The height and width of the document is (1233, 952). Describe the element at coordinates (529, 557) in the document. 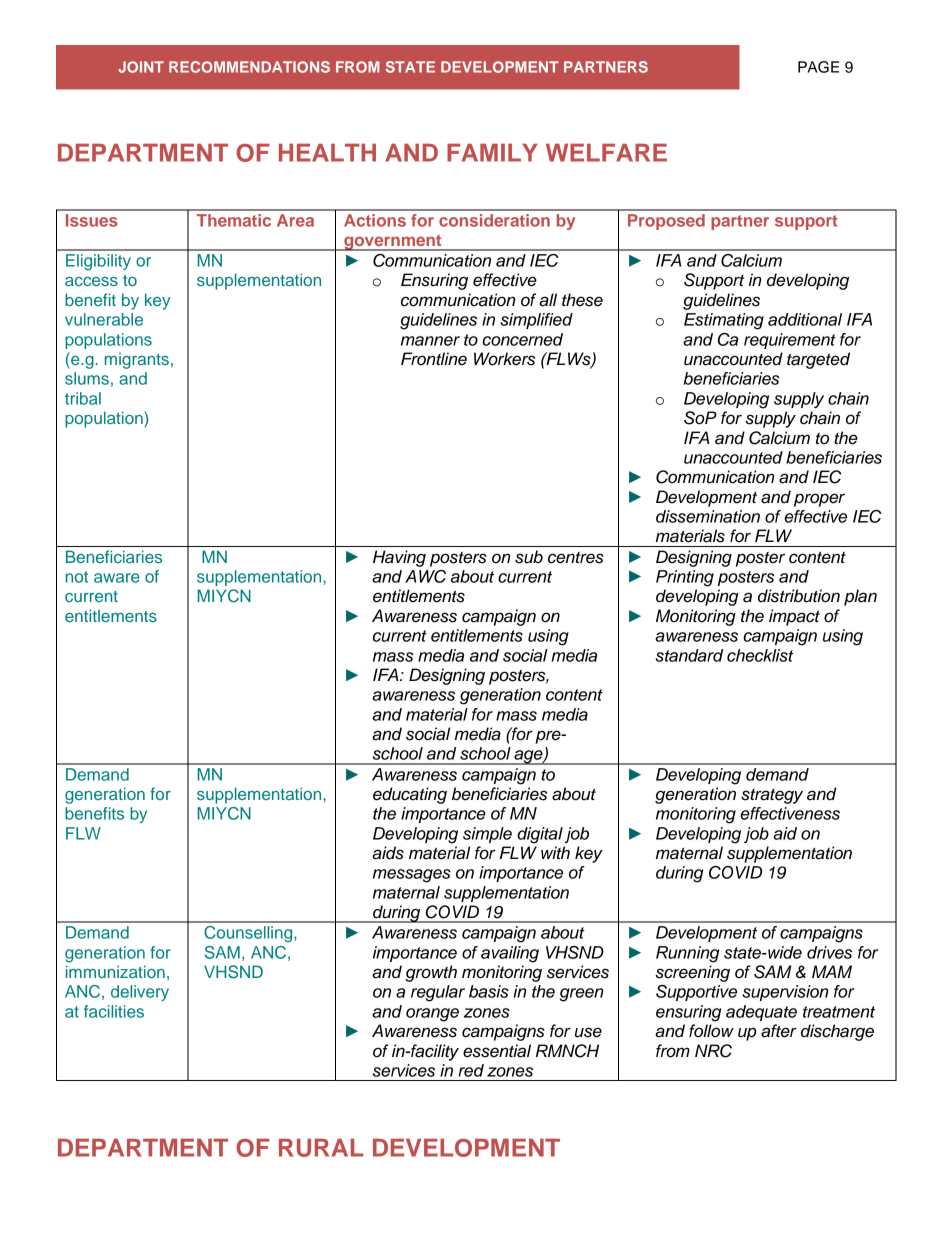

I see `sub` at that location.
